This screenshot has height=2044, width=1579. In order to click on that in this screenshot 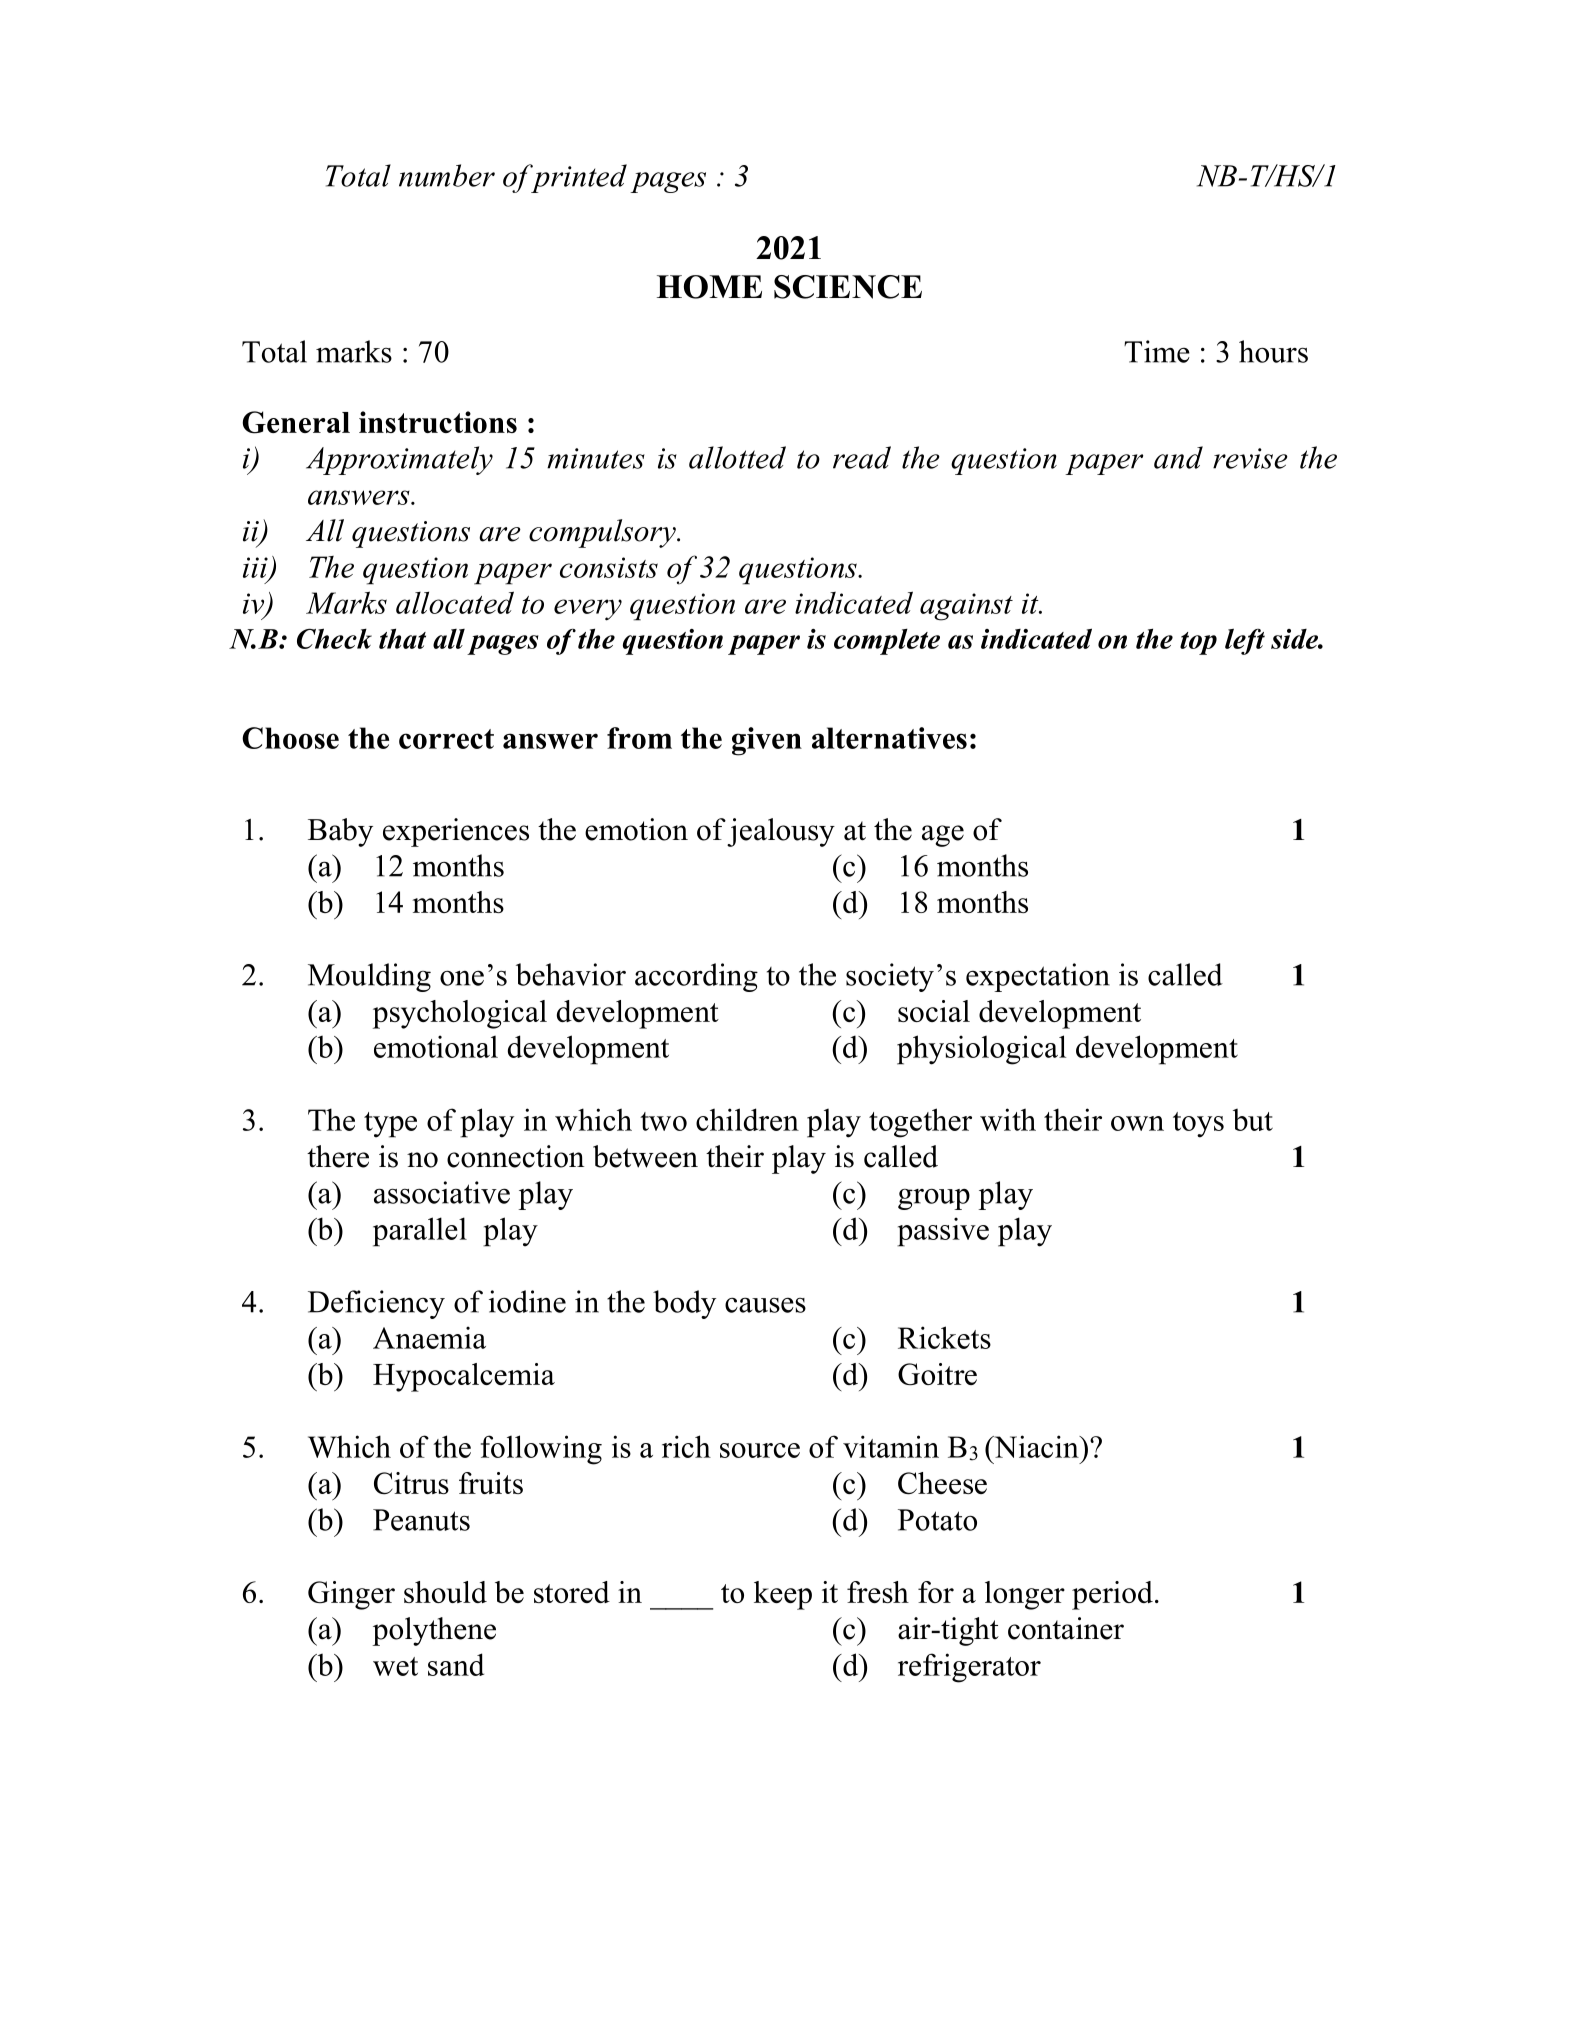, I will do `click(402, 638)`.
